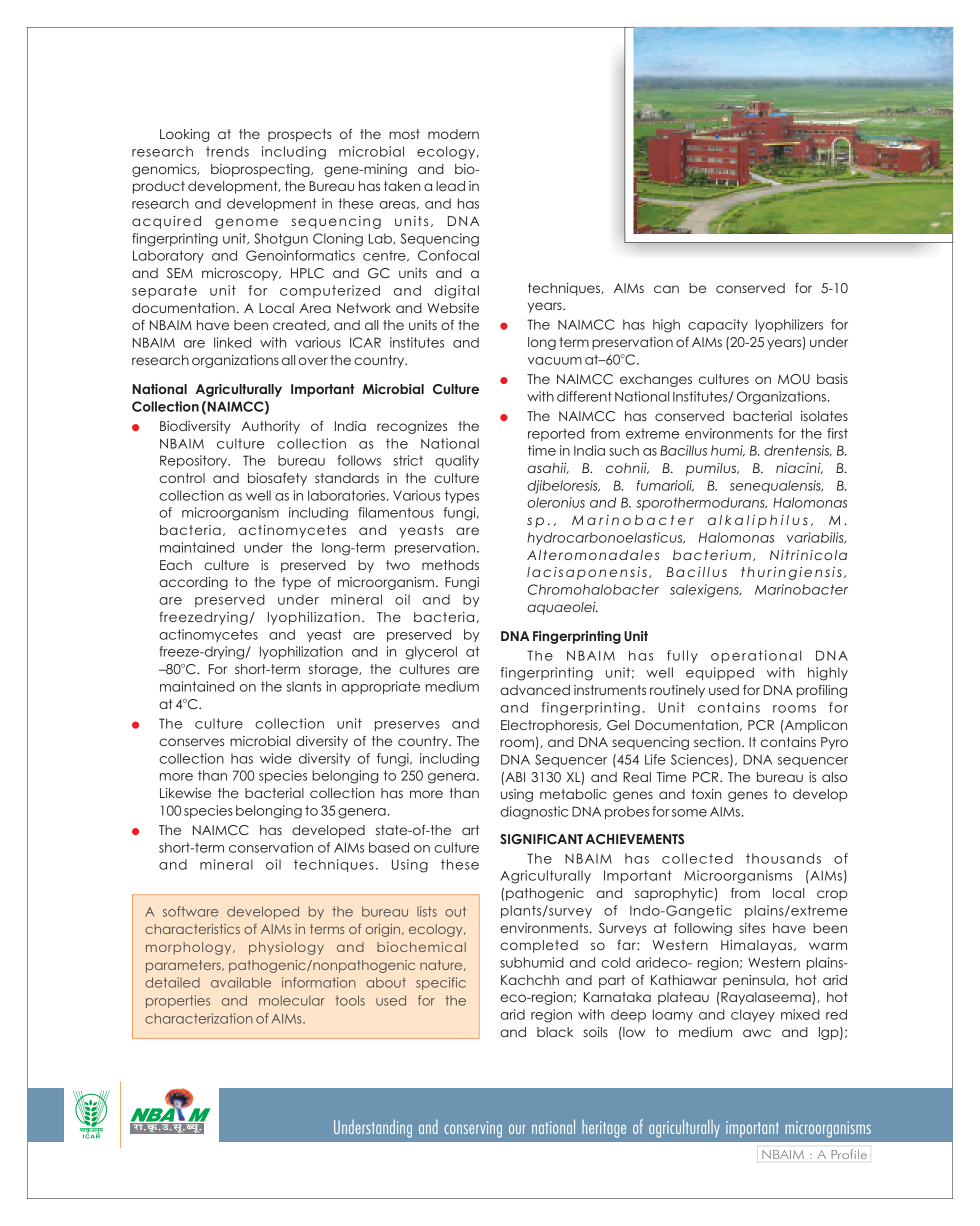 This screenshot has width=980, height=1226. Describe the element at coordinates (849, 1154) in the screenshot. I see `Profile` at that location.
